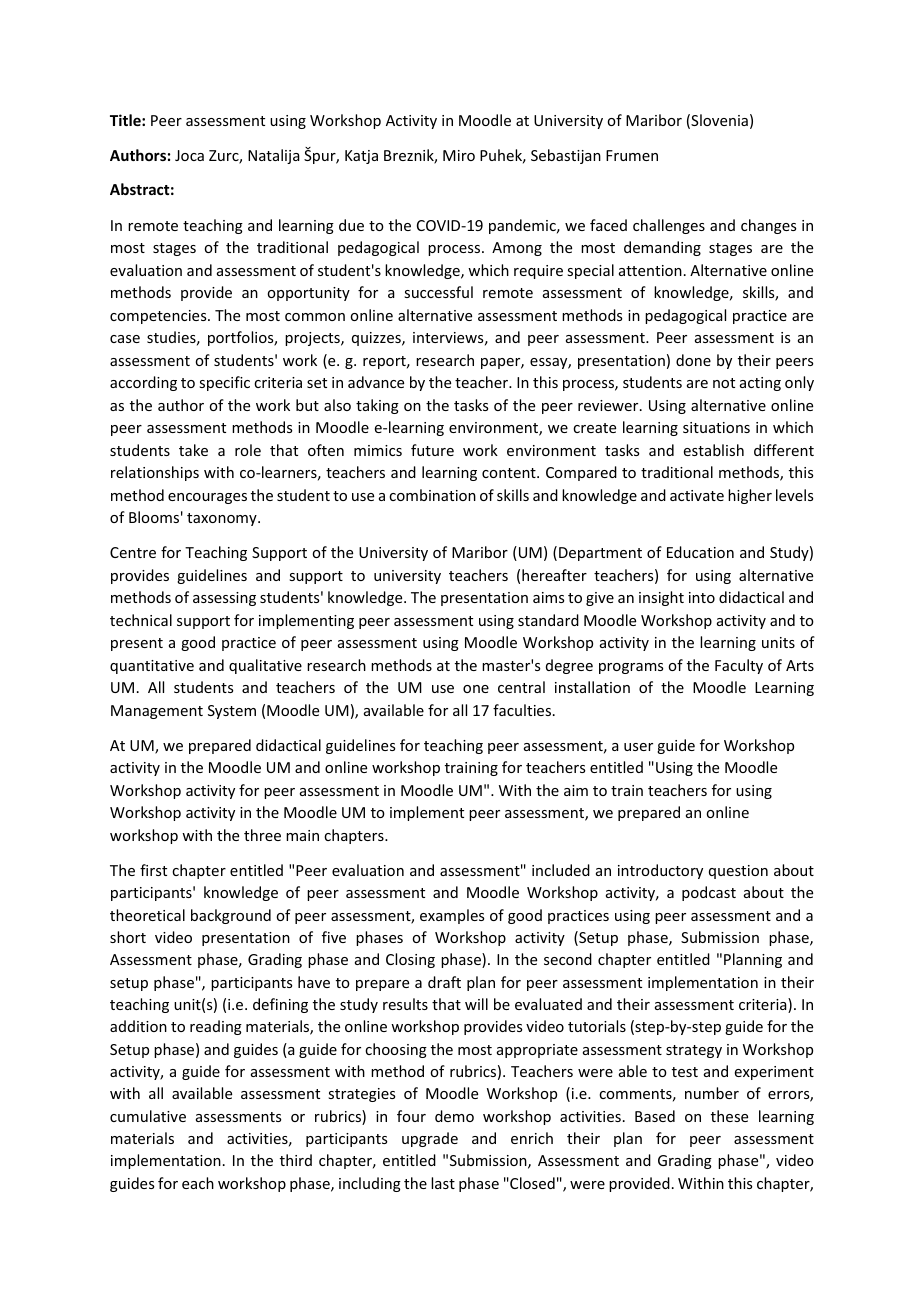 This document has height=1308, width=924. What do you see at coordinates (697, 495) in the document?
I see `activate` at bounding box center [697, 495].
